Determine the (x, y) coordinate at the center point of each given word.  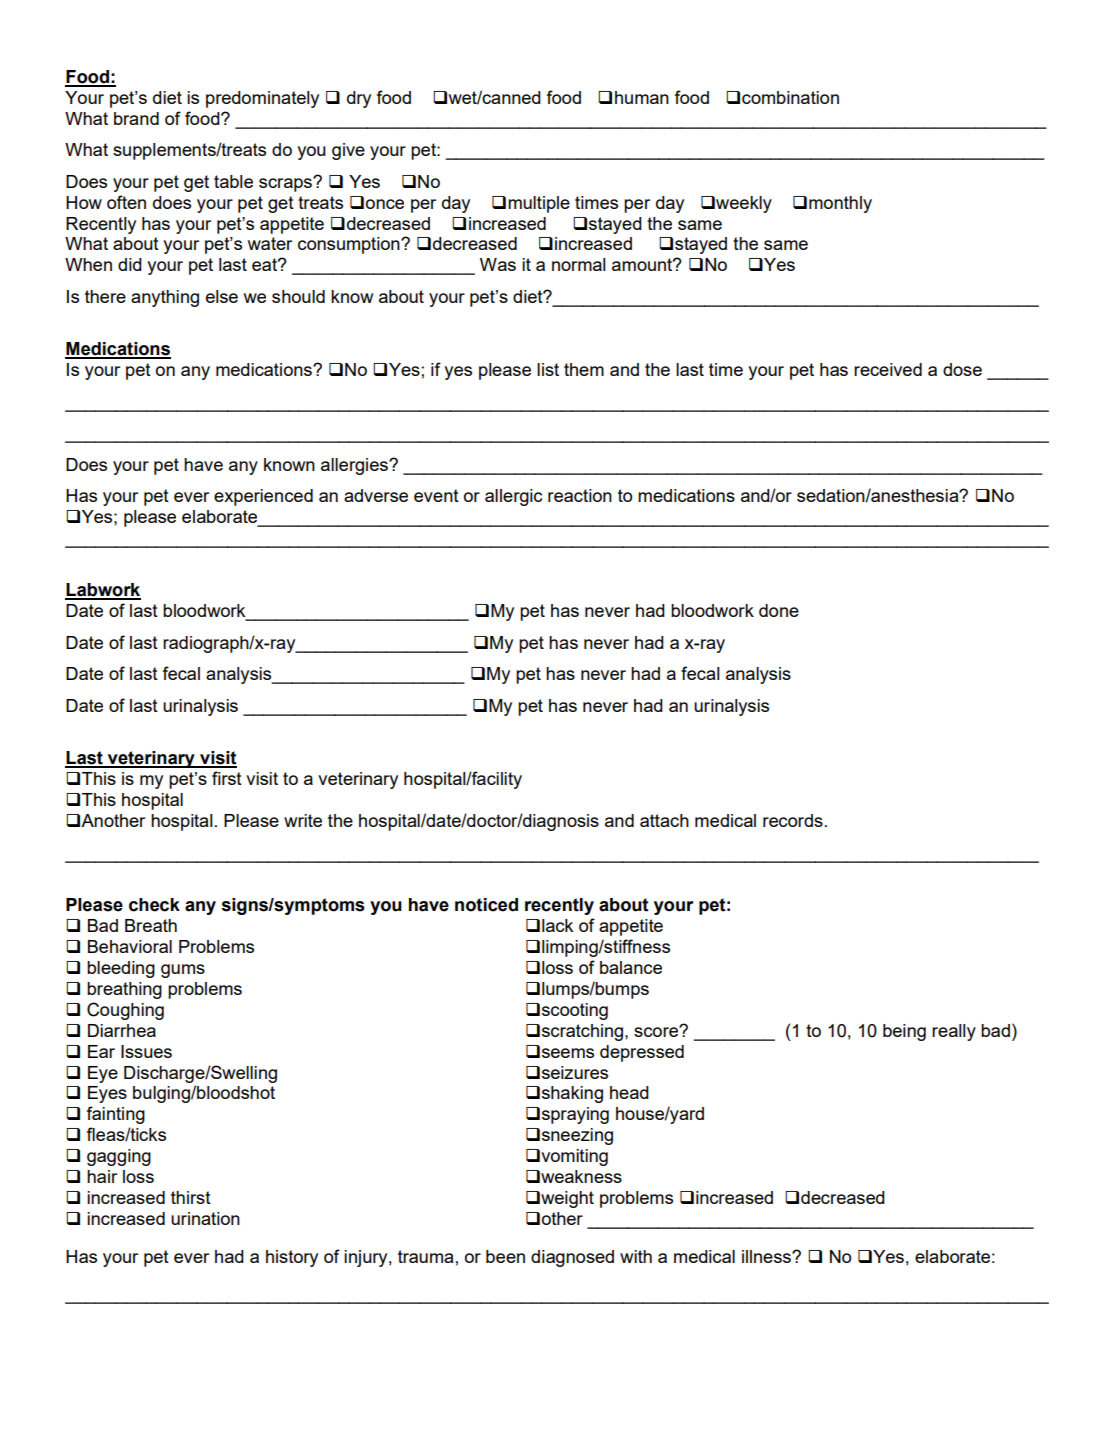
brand (136, 118)
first (227, 778)
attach (664, 820)
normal (579, 264)
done (779, 610)
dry (359, 99)
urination (205, 1218)
